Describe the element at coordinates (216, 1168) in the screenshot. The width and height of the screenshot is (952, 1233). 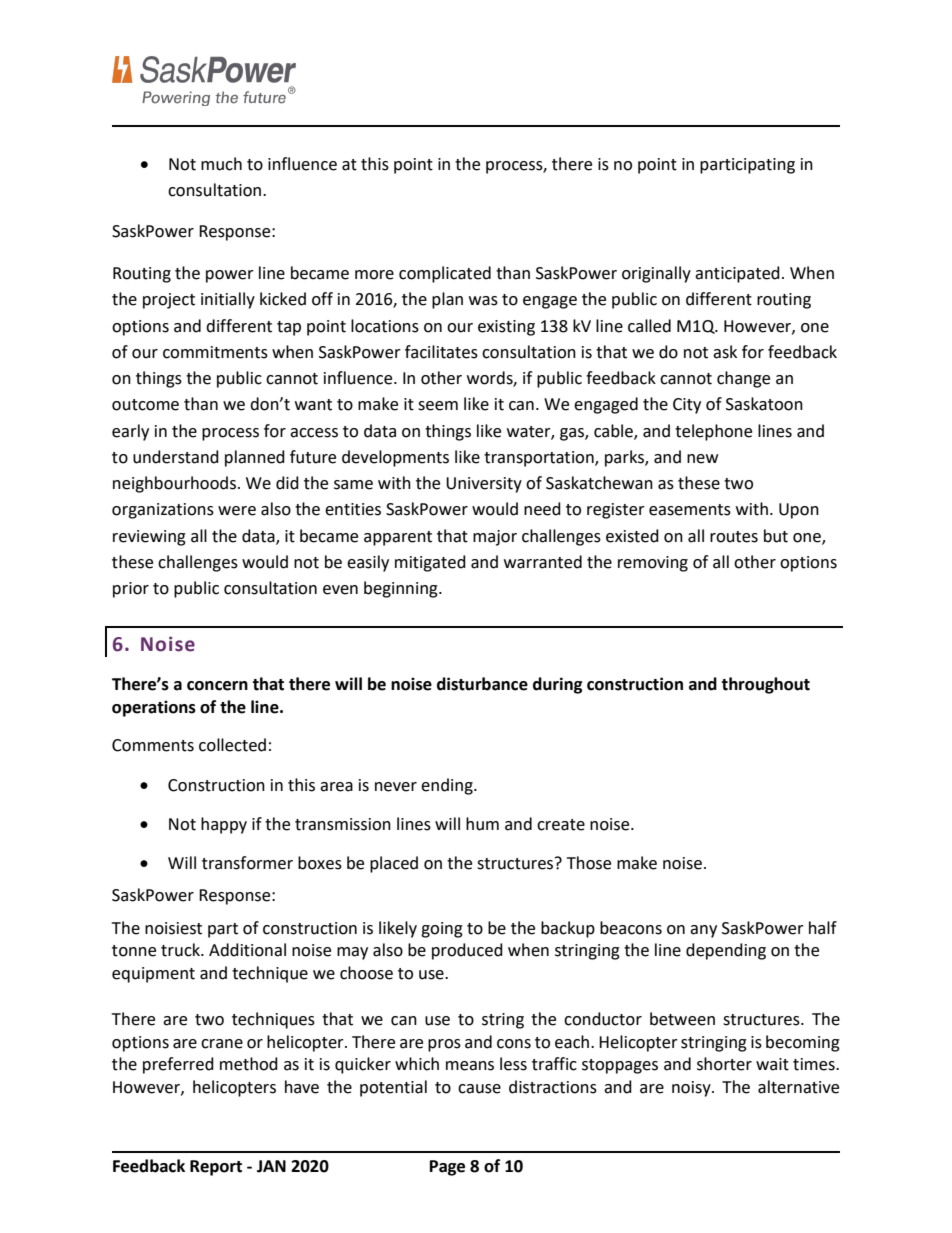
I see `Report` at that location.
